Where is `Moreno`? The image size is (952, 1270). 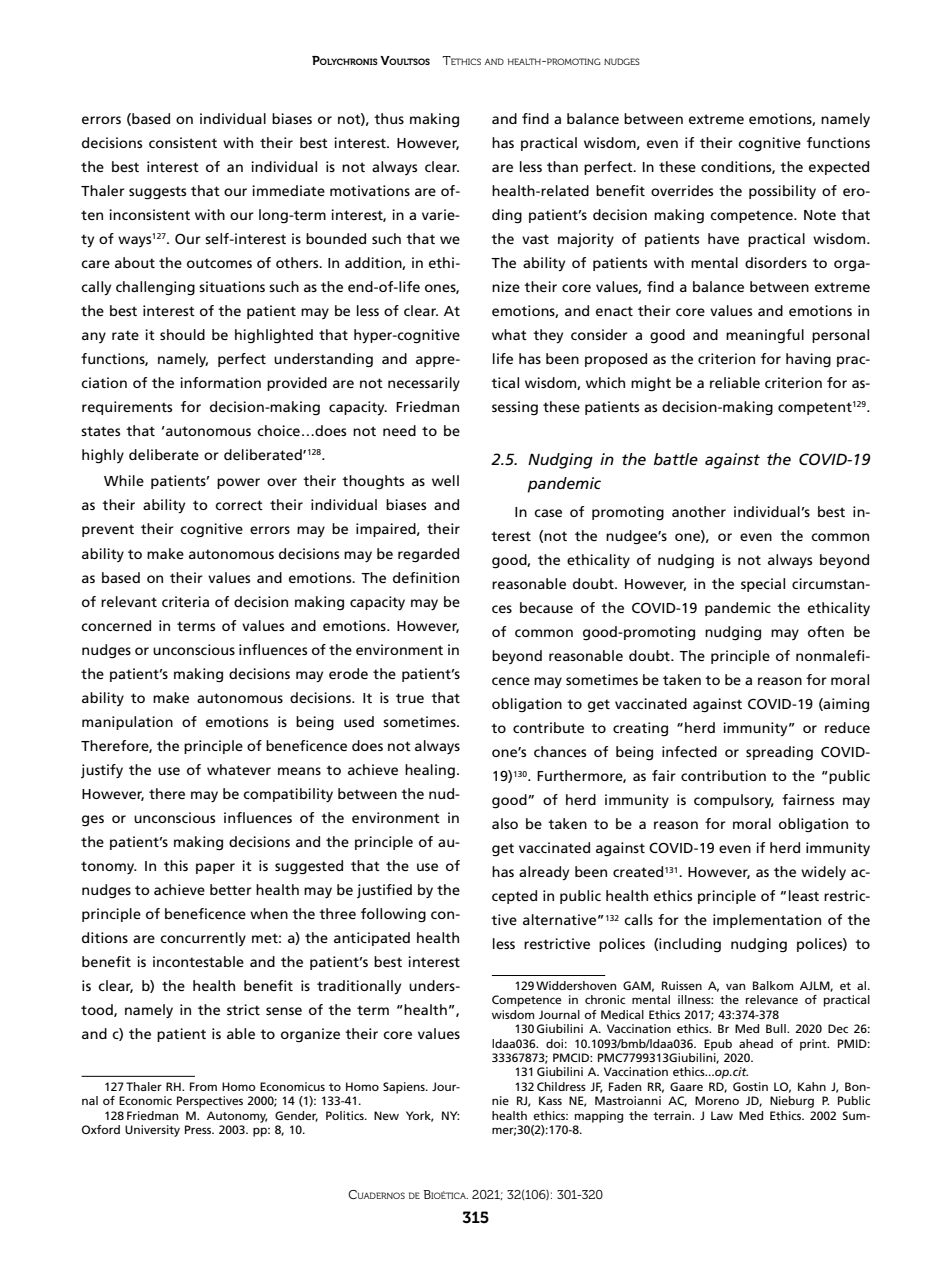
Moreno is located at coordinates (717, 1100).
